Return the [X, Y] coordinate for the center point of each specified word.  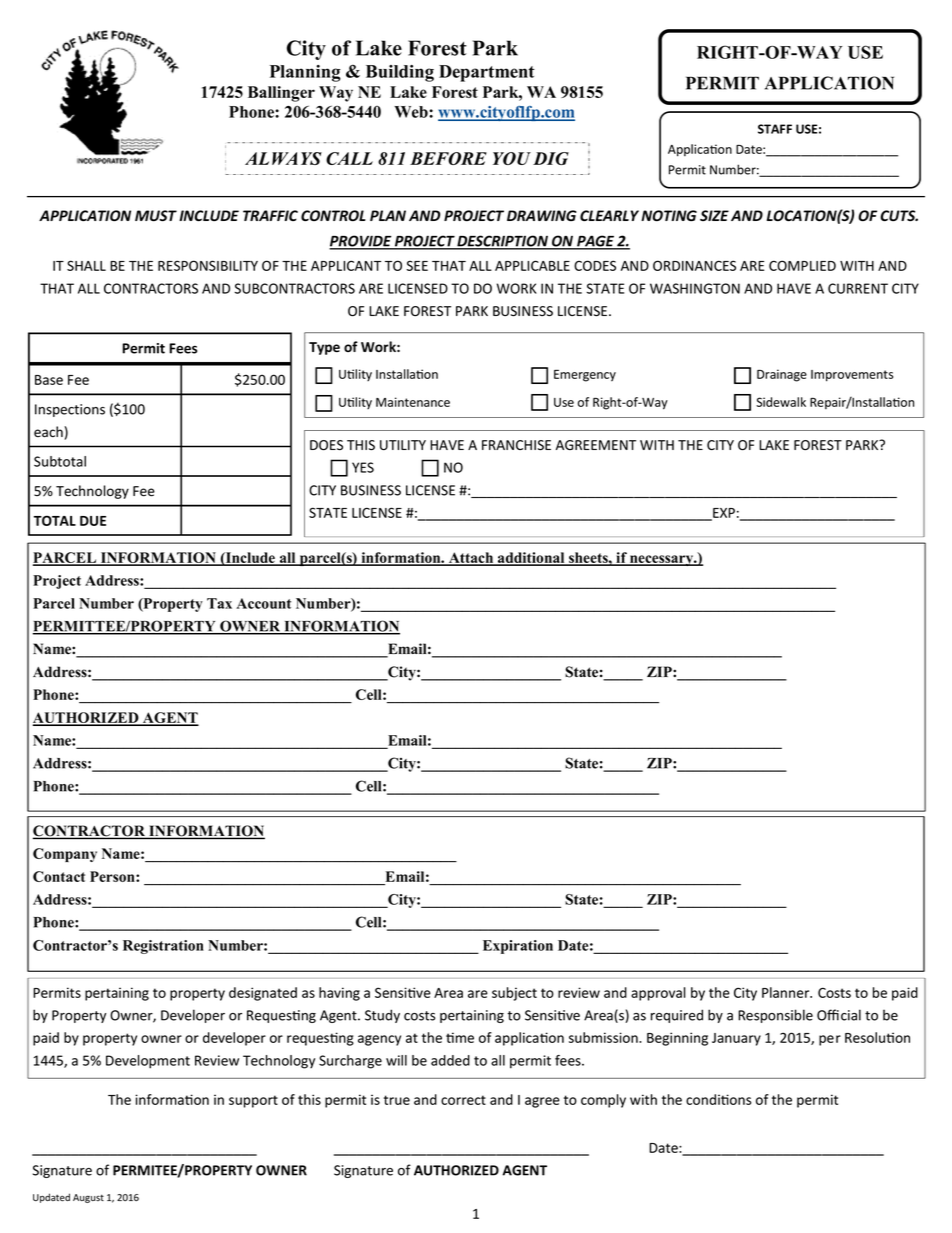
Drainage [782, 375]
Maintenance [413, 402]
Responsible [775, 1016]
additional [531, 558]
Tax [219, 603]
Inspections [70, 410]
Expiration [518, 947]
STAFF [775, 129]
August [88, 1198]
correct [463, 1100]
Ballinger [281, 94]
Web [412, 112]
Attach [471, 558]
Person [113, 876]
